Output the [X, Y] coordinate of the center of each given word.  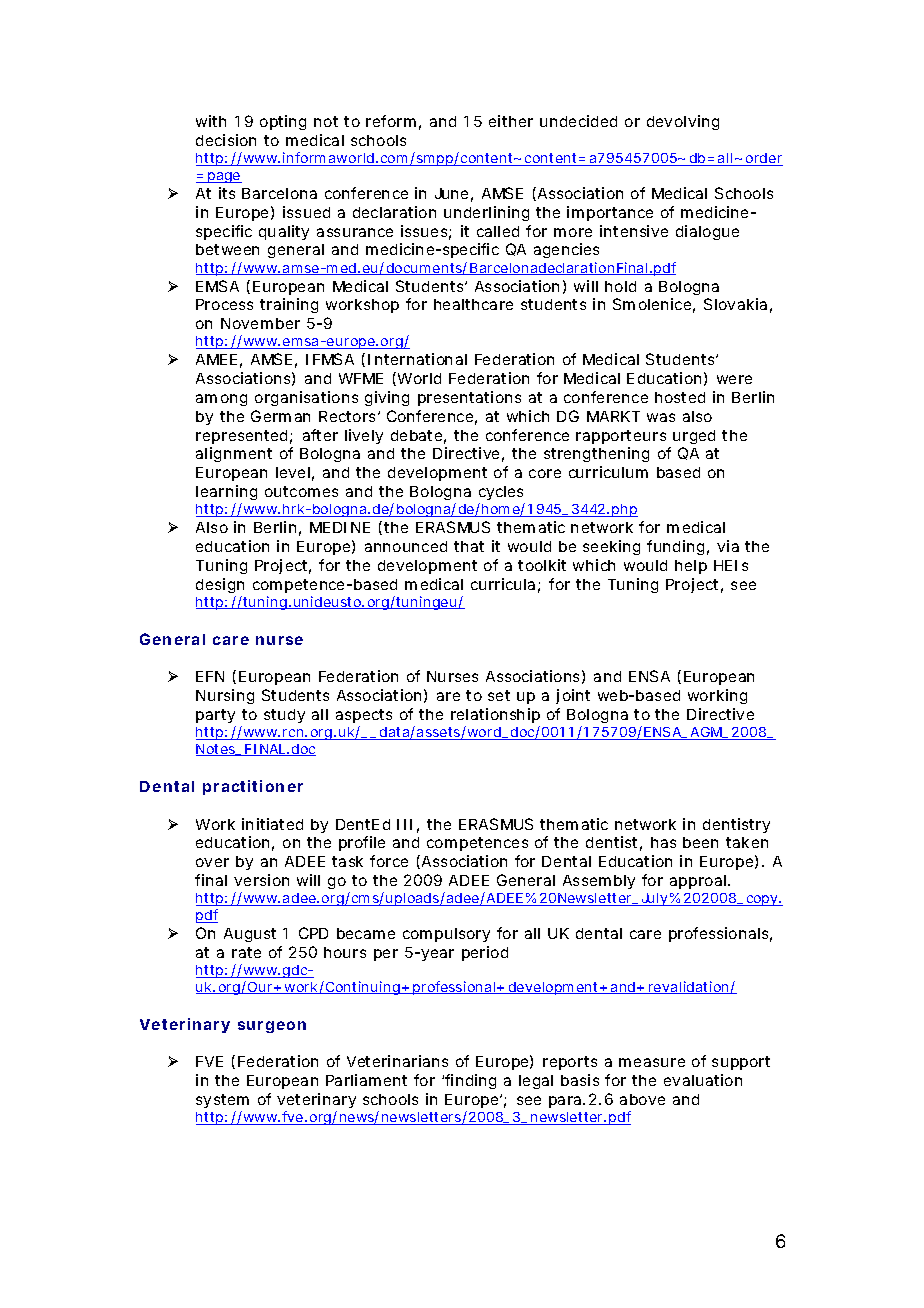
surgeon [272, 1027]
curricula [503, 584]
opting [283, 122]
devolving [683, 122]
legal [536, 1082]
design [220, 585]
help [691, 567]
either [511, 121]
